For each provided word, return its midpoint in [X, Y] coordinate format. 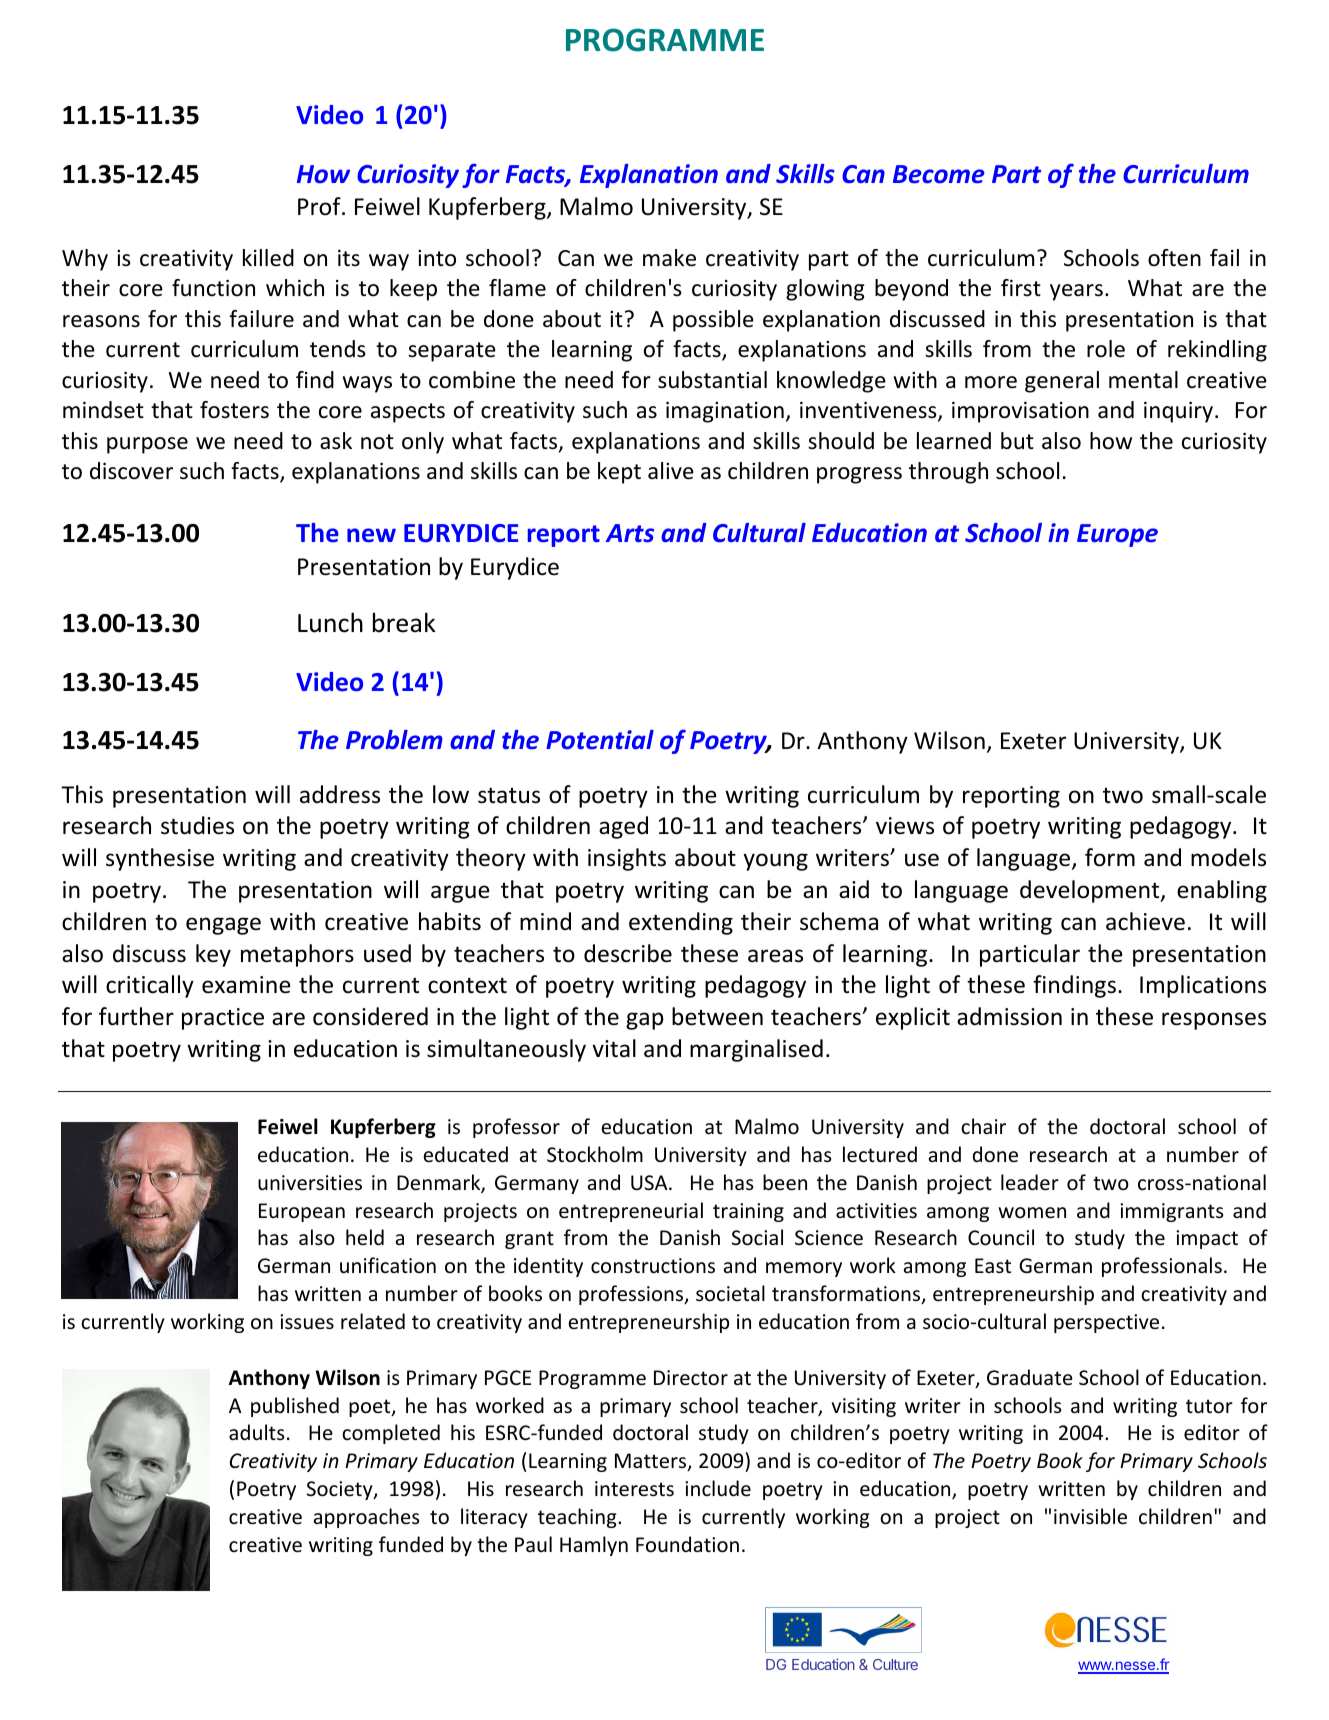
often [1174, 258]
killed [268, 258]
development [1091, 891]
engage [223, 926]
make [669, 258]
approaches [366, 1518]
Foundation [687, 1544]
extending [681, 923]
